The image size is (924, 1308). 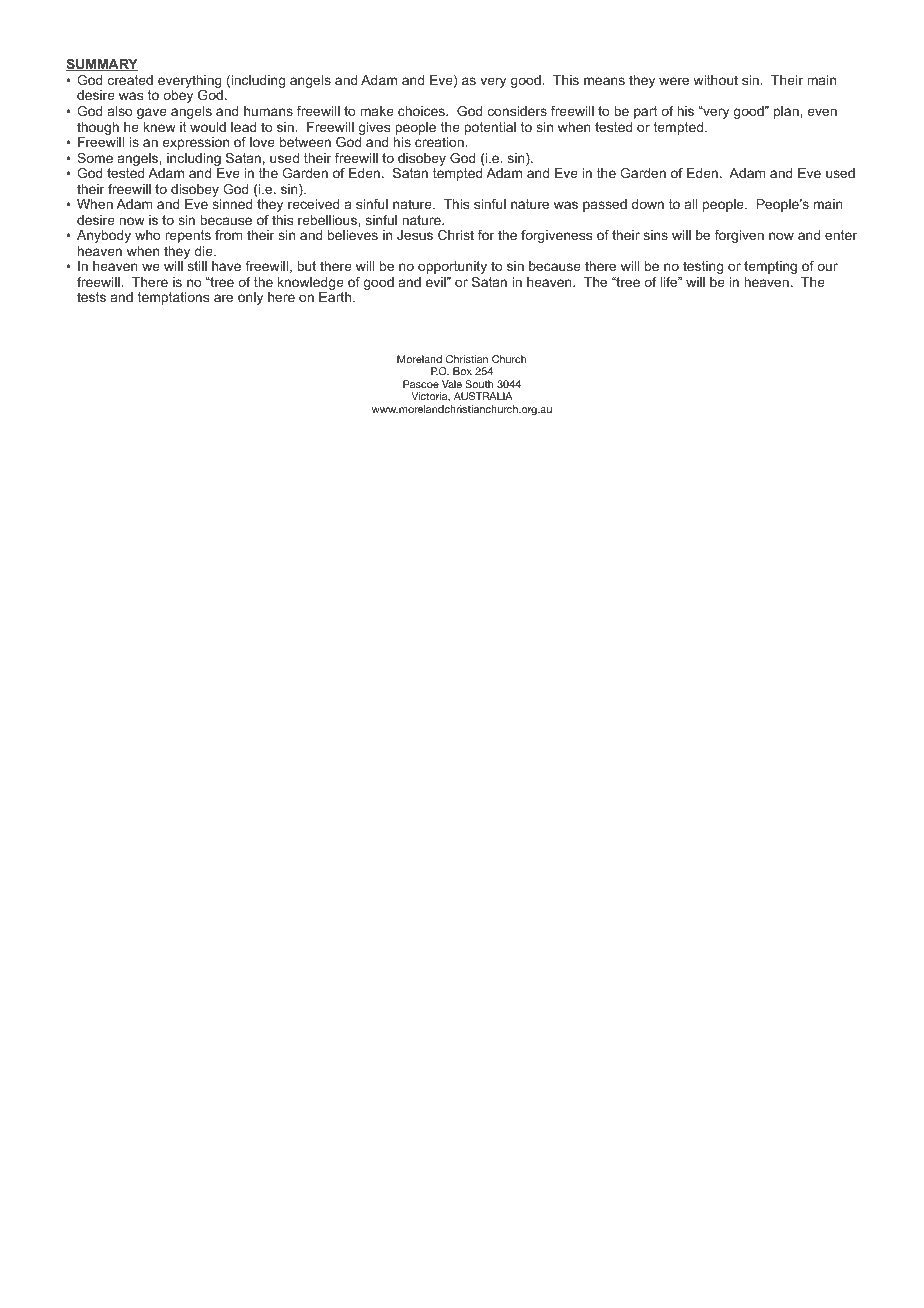 I want to click on means, so click(x=604, y=81).
